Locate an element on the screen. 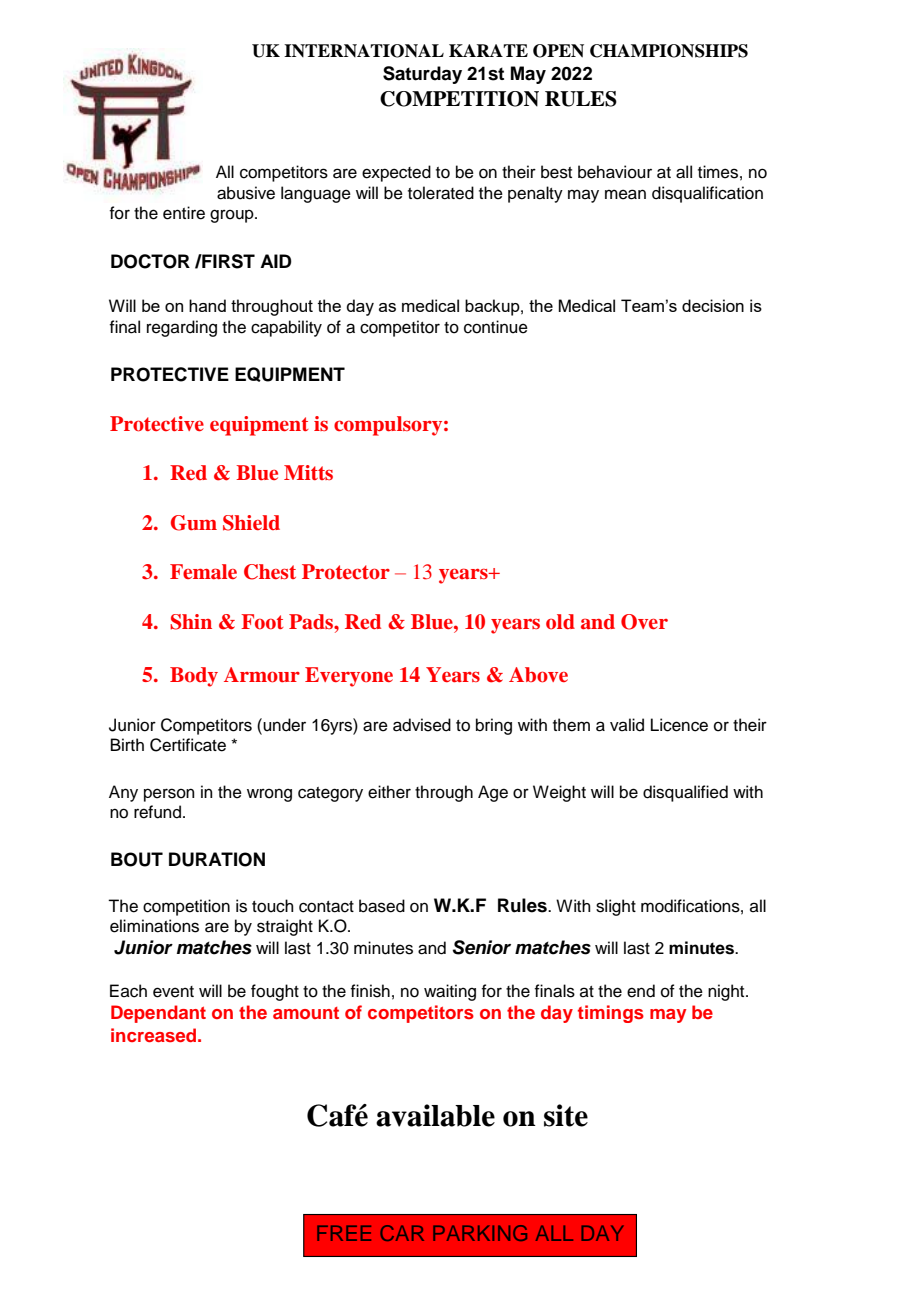 The height and width of the screenshot is (1308, 924). CAR is located at coordinates (402, 1233).
